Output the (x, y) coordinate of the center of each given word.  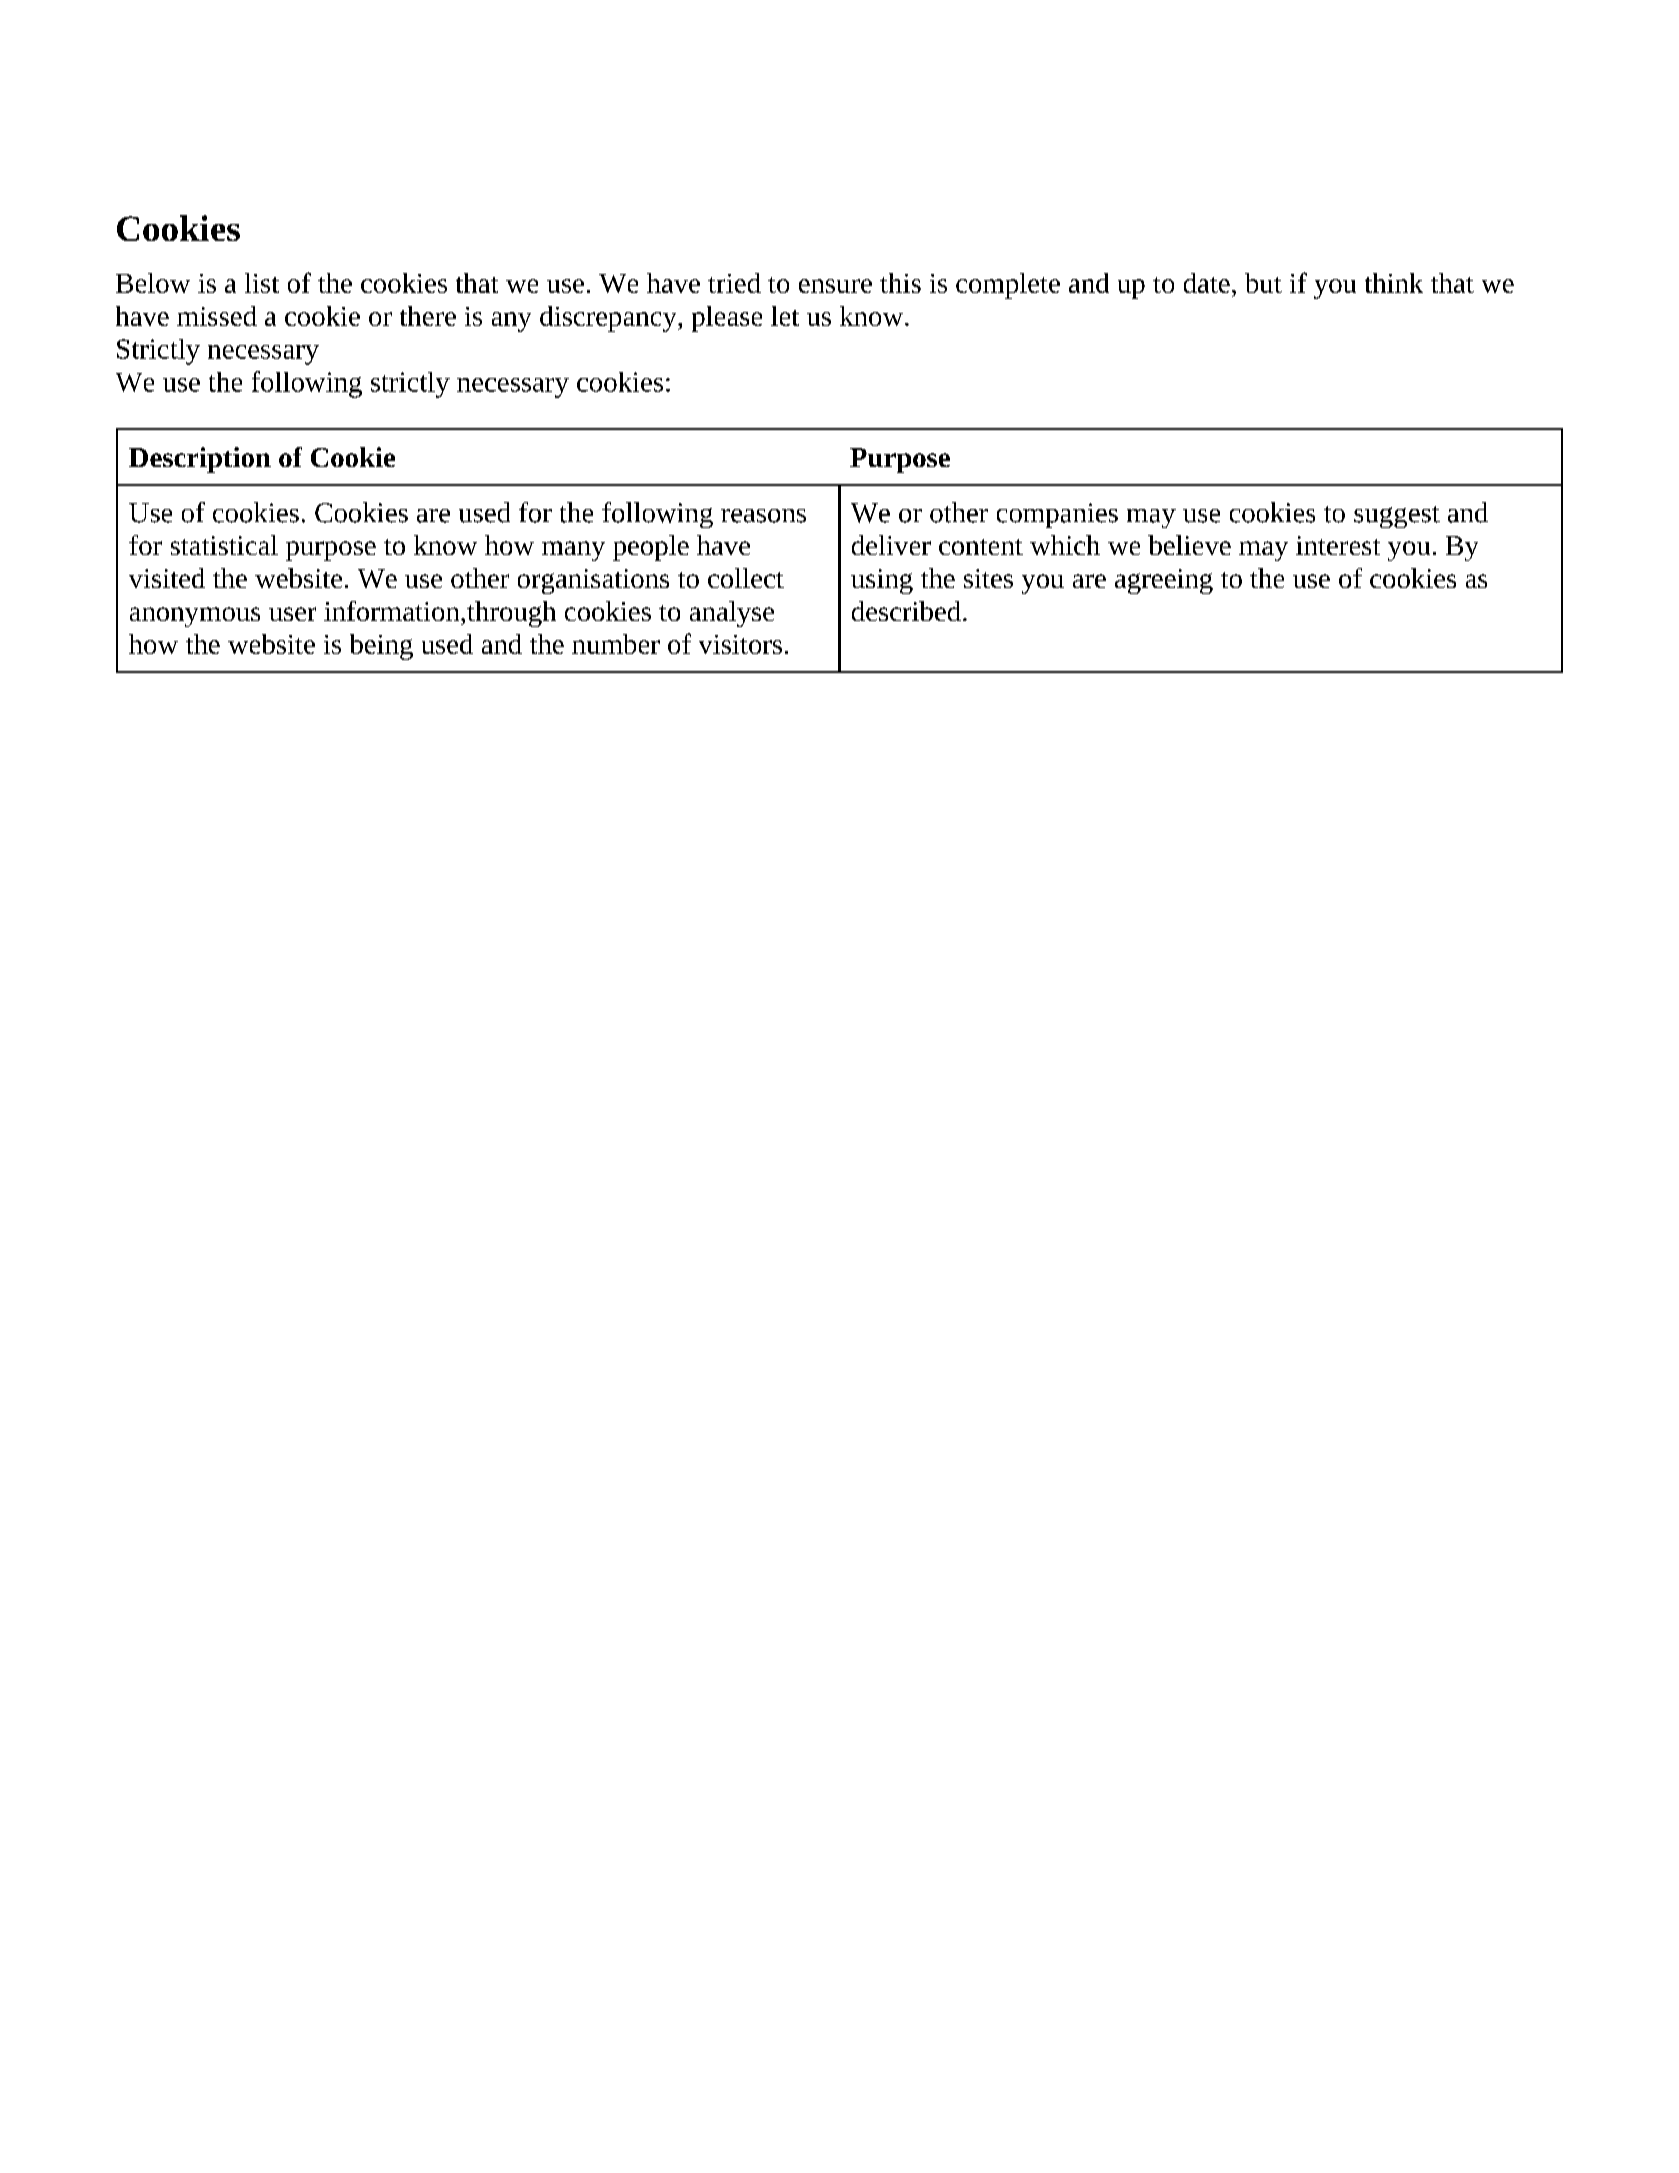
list (262, 283)
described (906, 611)
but (1263, 283)
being (381, 647)
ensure (835, 286)
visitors (740, 644)
